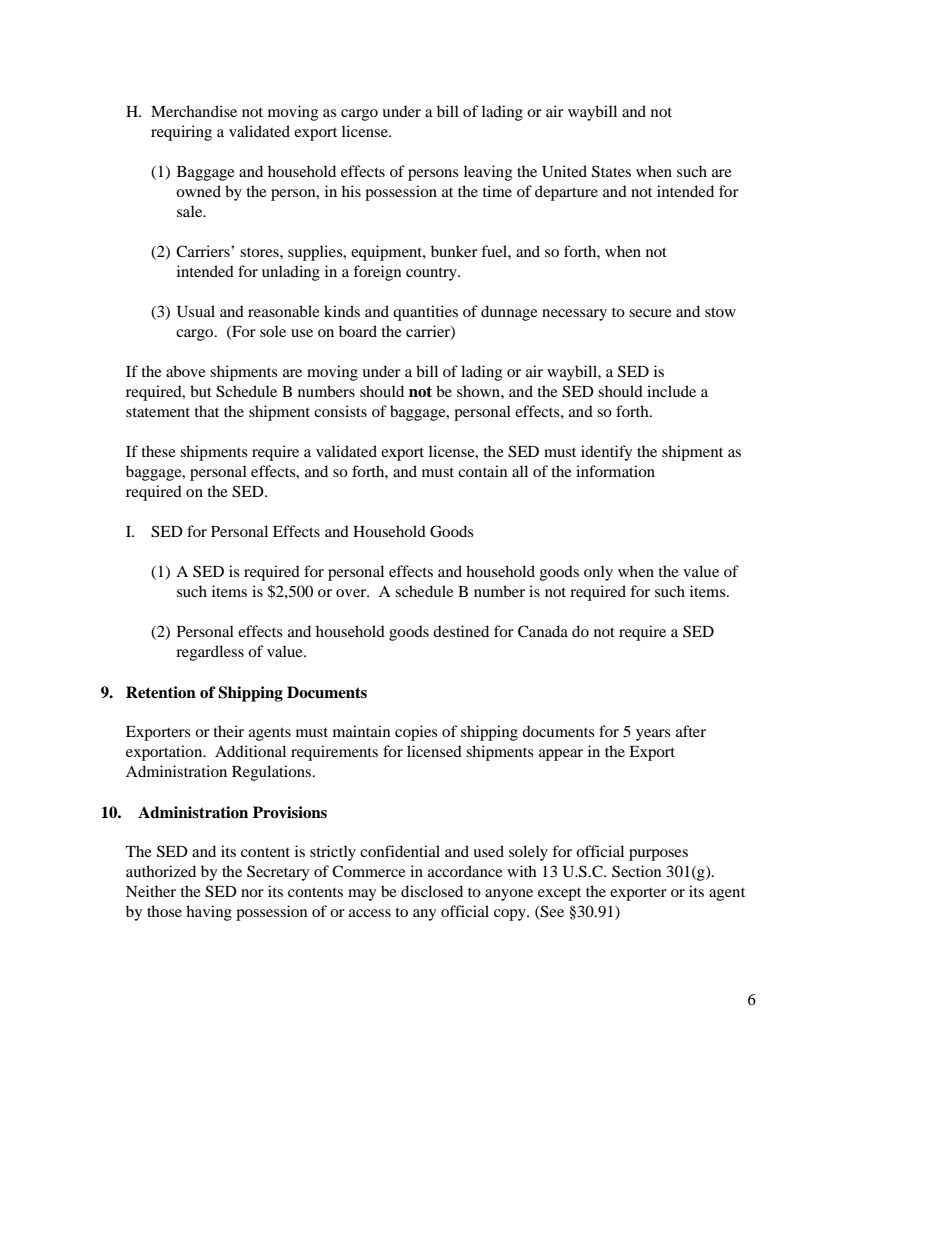 This page has width=952, height=1233. Describe the element at coordinates (181, 133) in the page. I see `requiring` at that location.
